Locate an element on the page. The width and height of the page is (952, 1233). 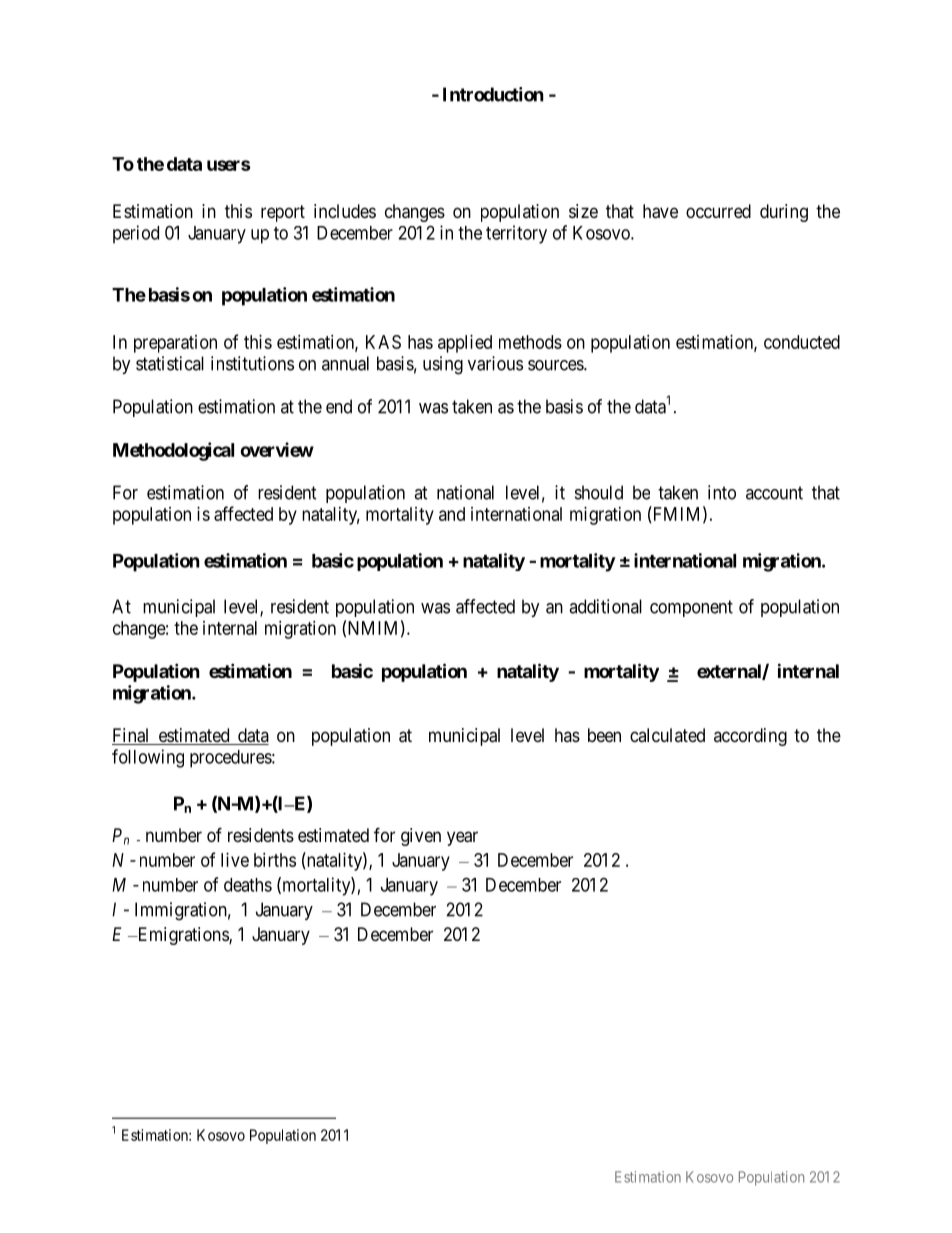
Introduction is located at coordinates (493, 94).
